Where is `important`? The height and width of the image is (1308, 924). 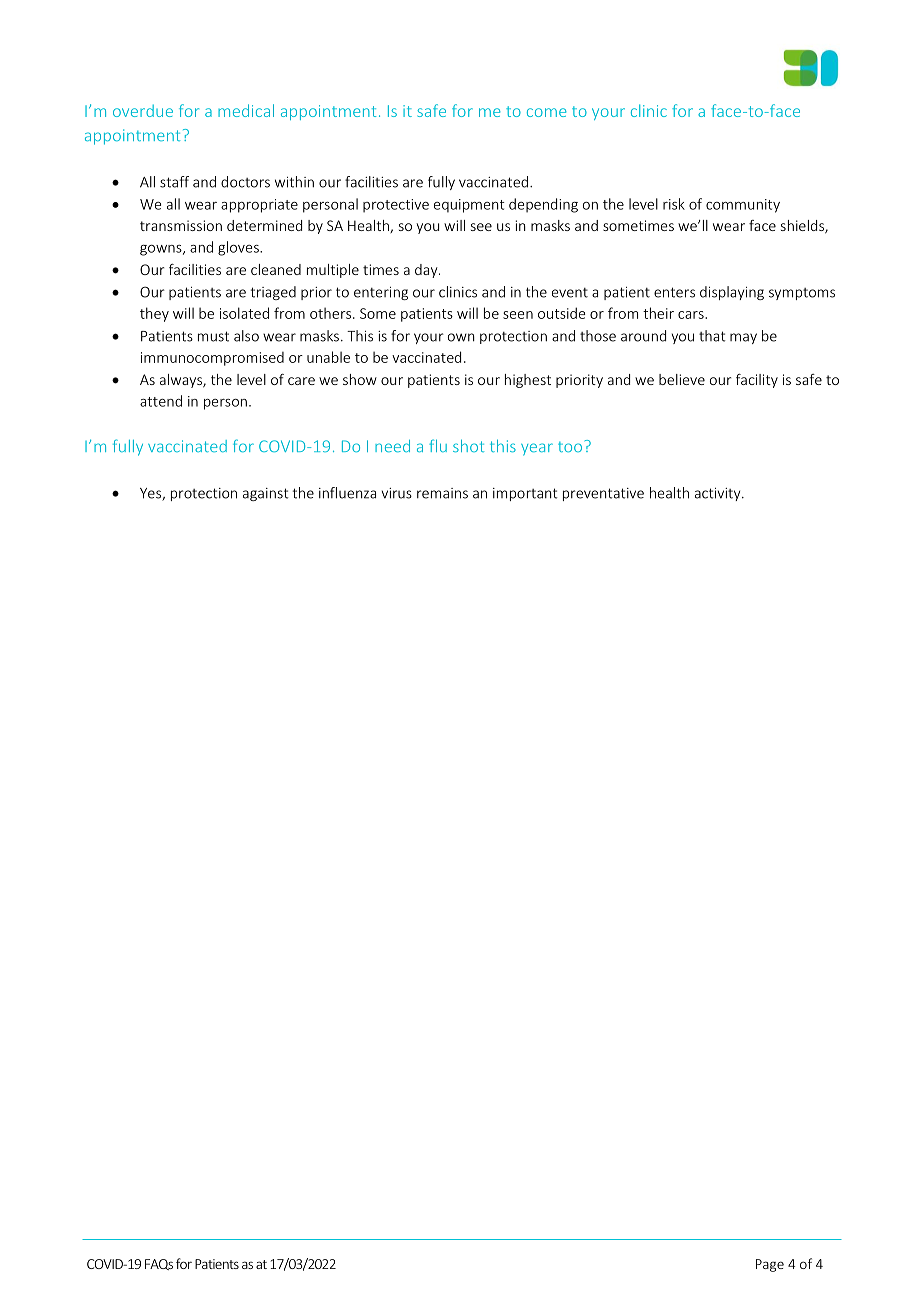
important is located at coordinates (525, 494).
